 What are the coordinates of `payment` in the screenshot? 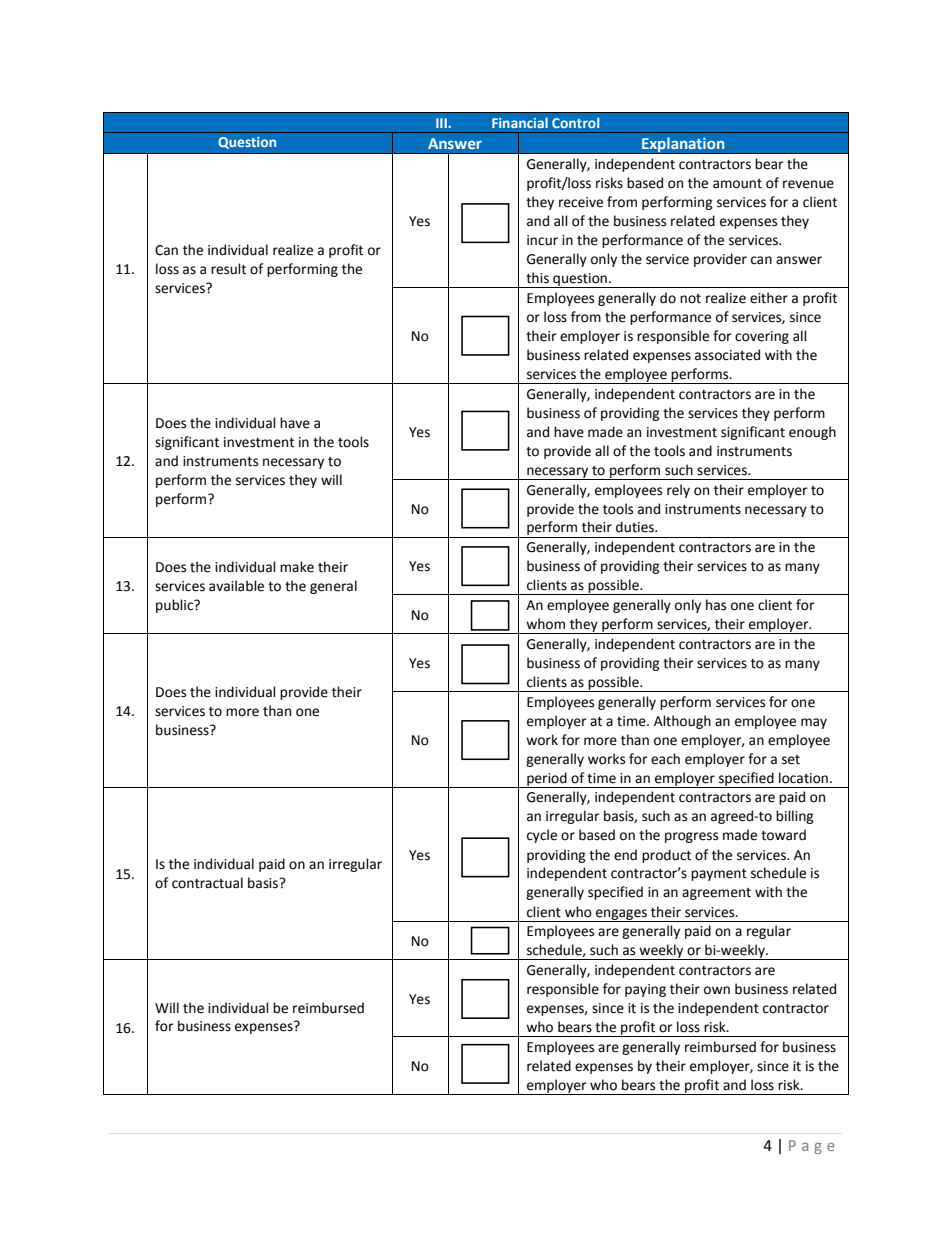 It's located at (719, 875).
